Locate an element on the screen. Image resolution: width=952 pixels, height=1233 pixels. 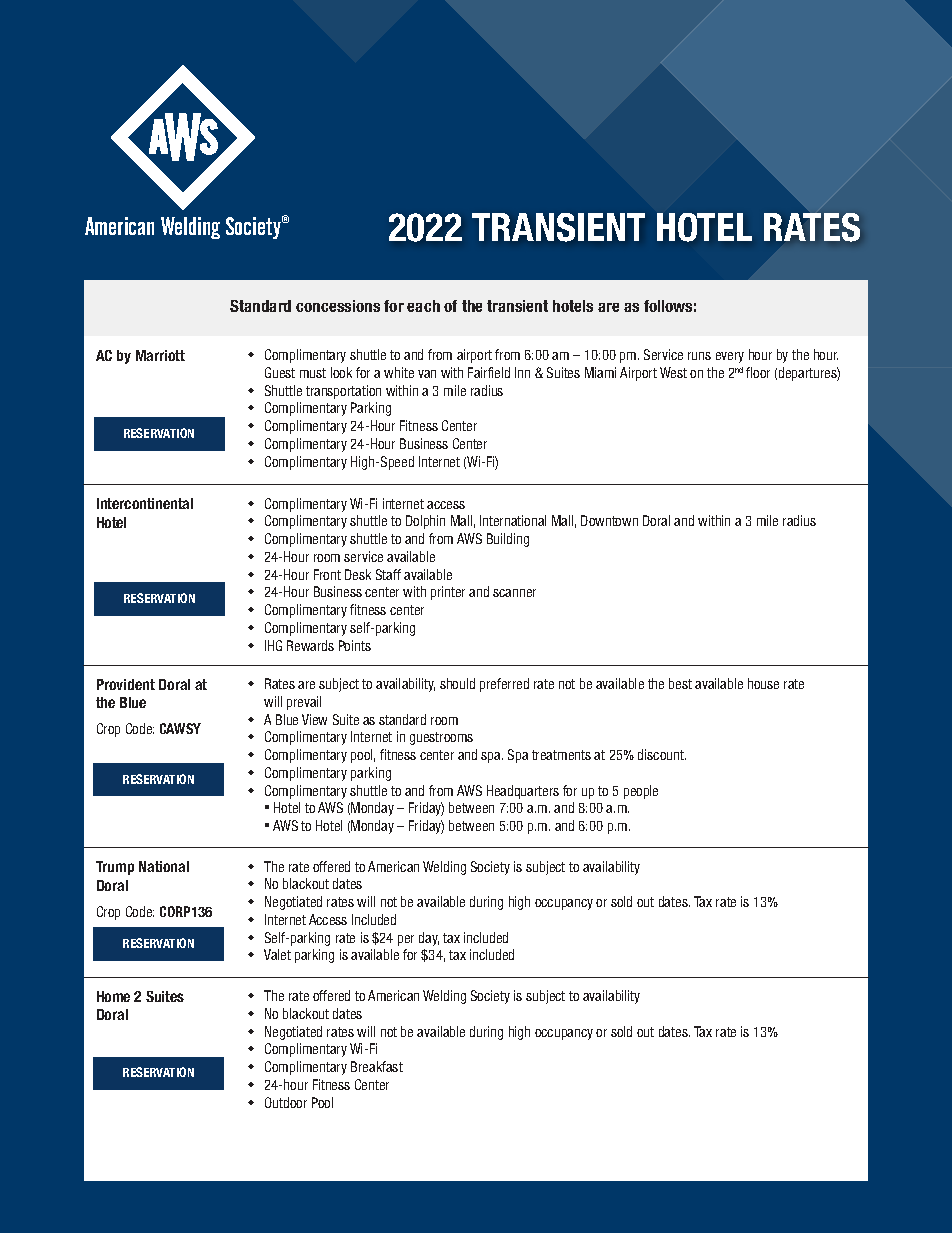
Marriott is located at coordinates (160, 355).
